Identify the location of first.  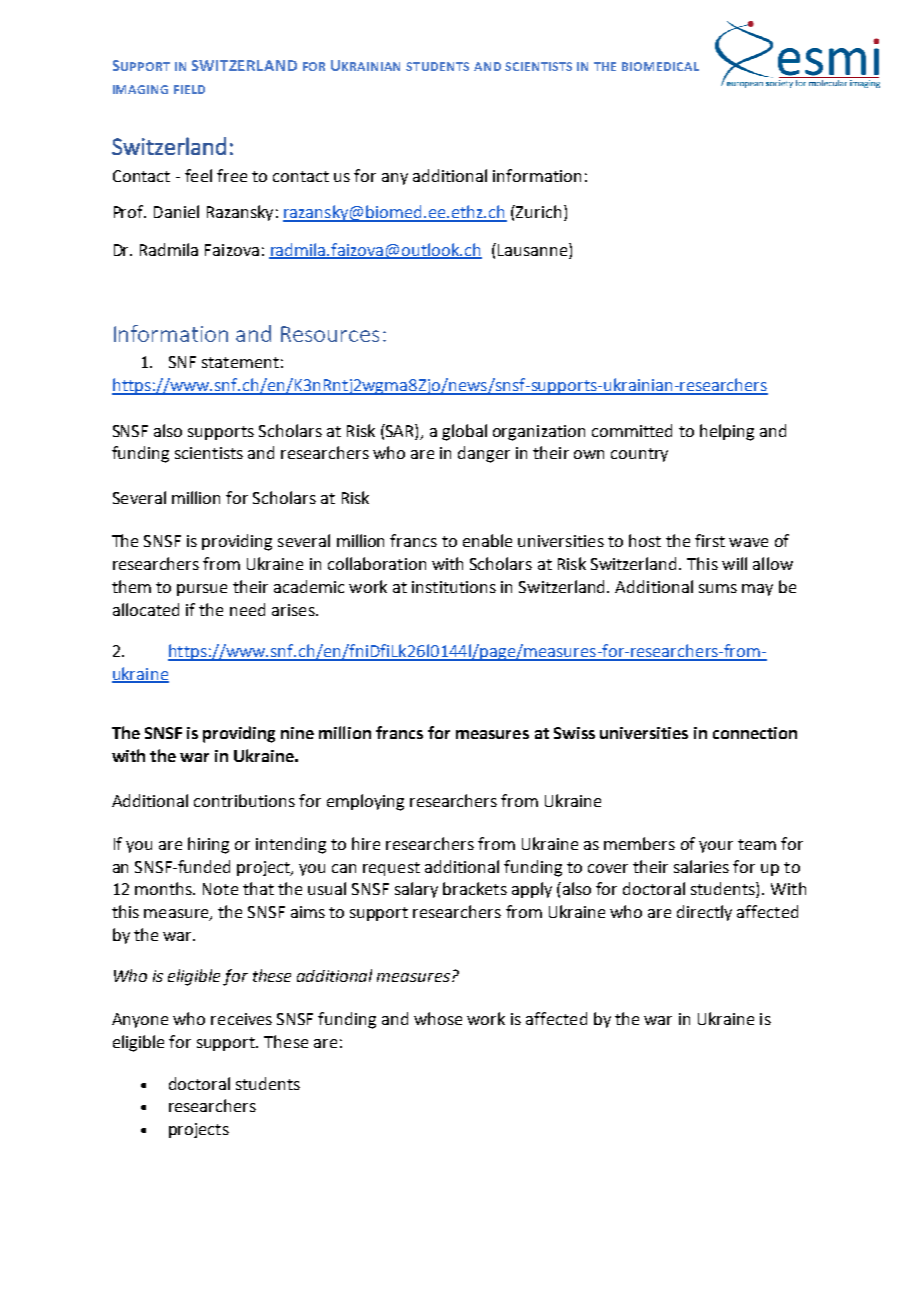
(710, 540).
